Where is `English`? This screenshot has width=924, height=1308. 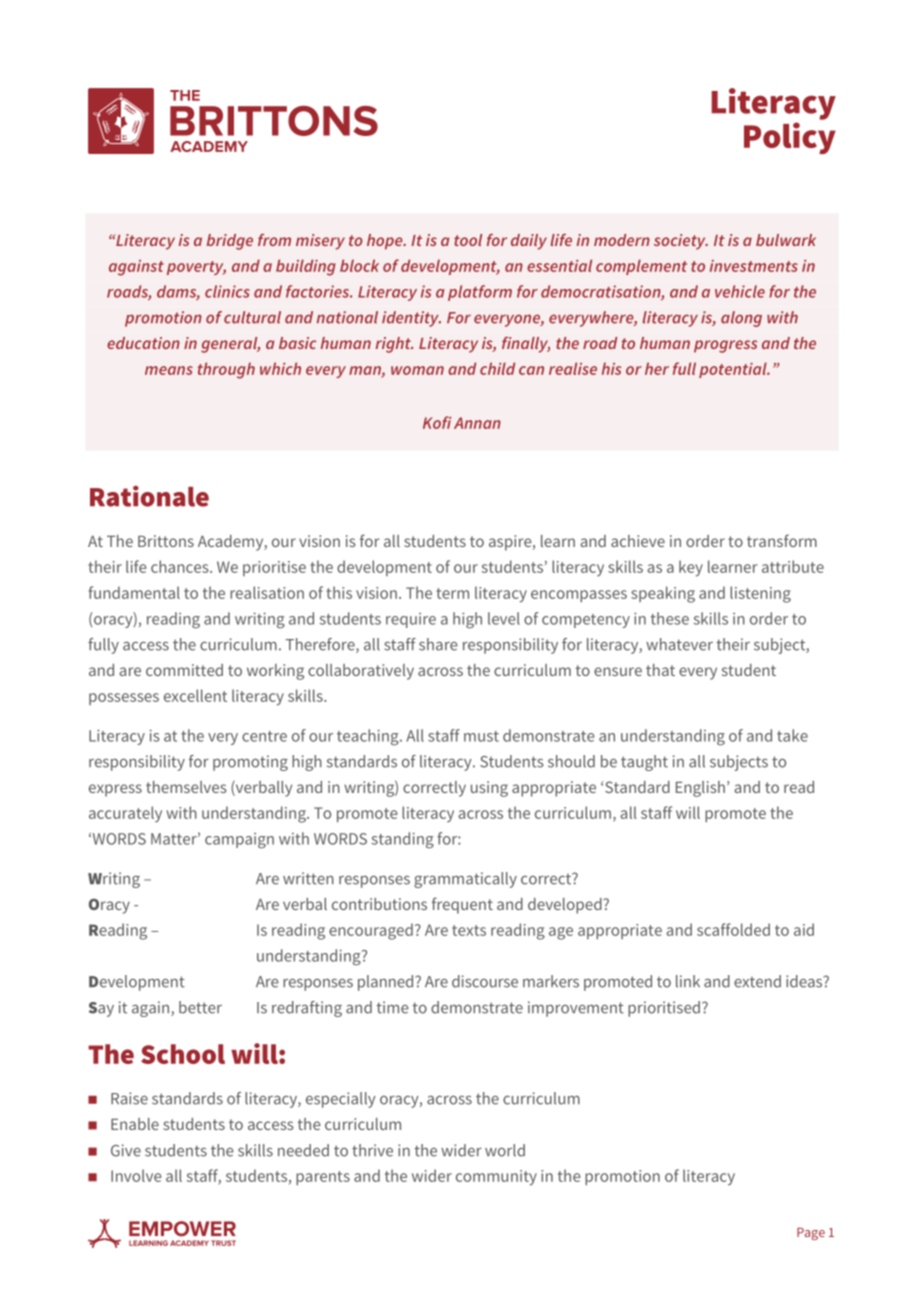
English is located at coordinates (700, 789).
